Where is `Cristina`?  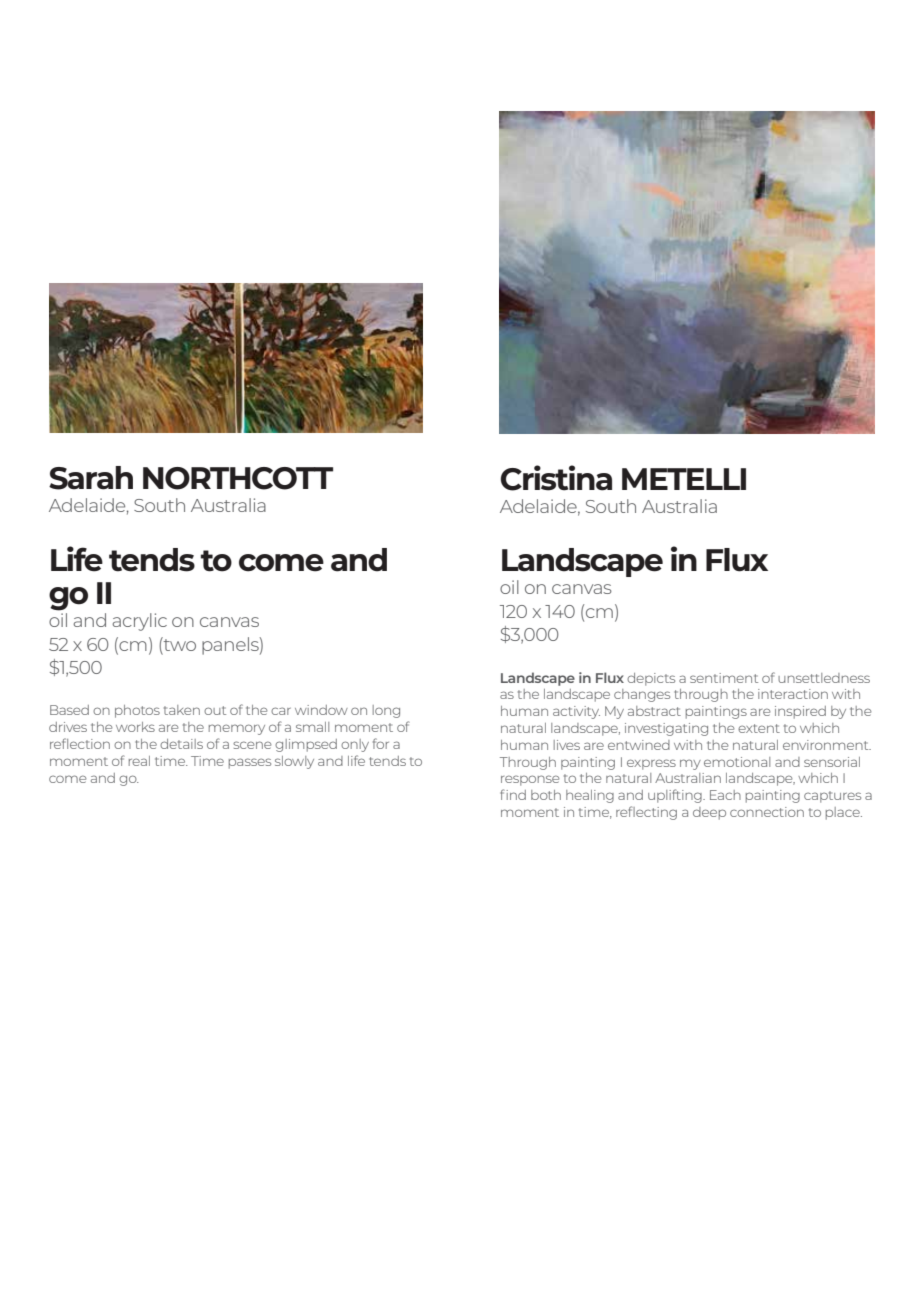
Cristina is located at coordinates (556, 478).
